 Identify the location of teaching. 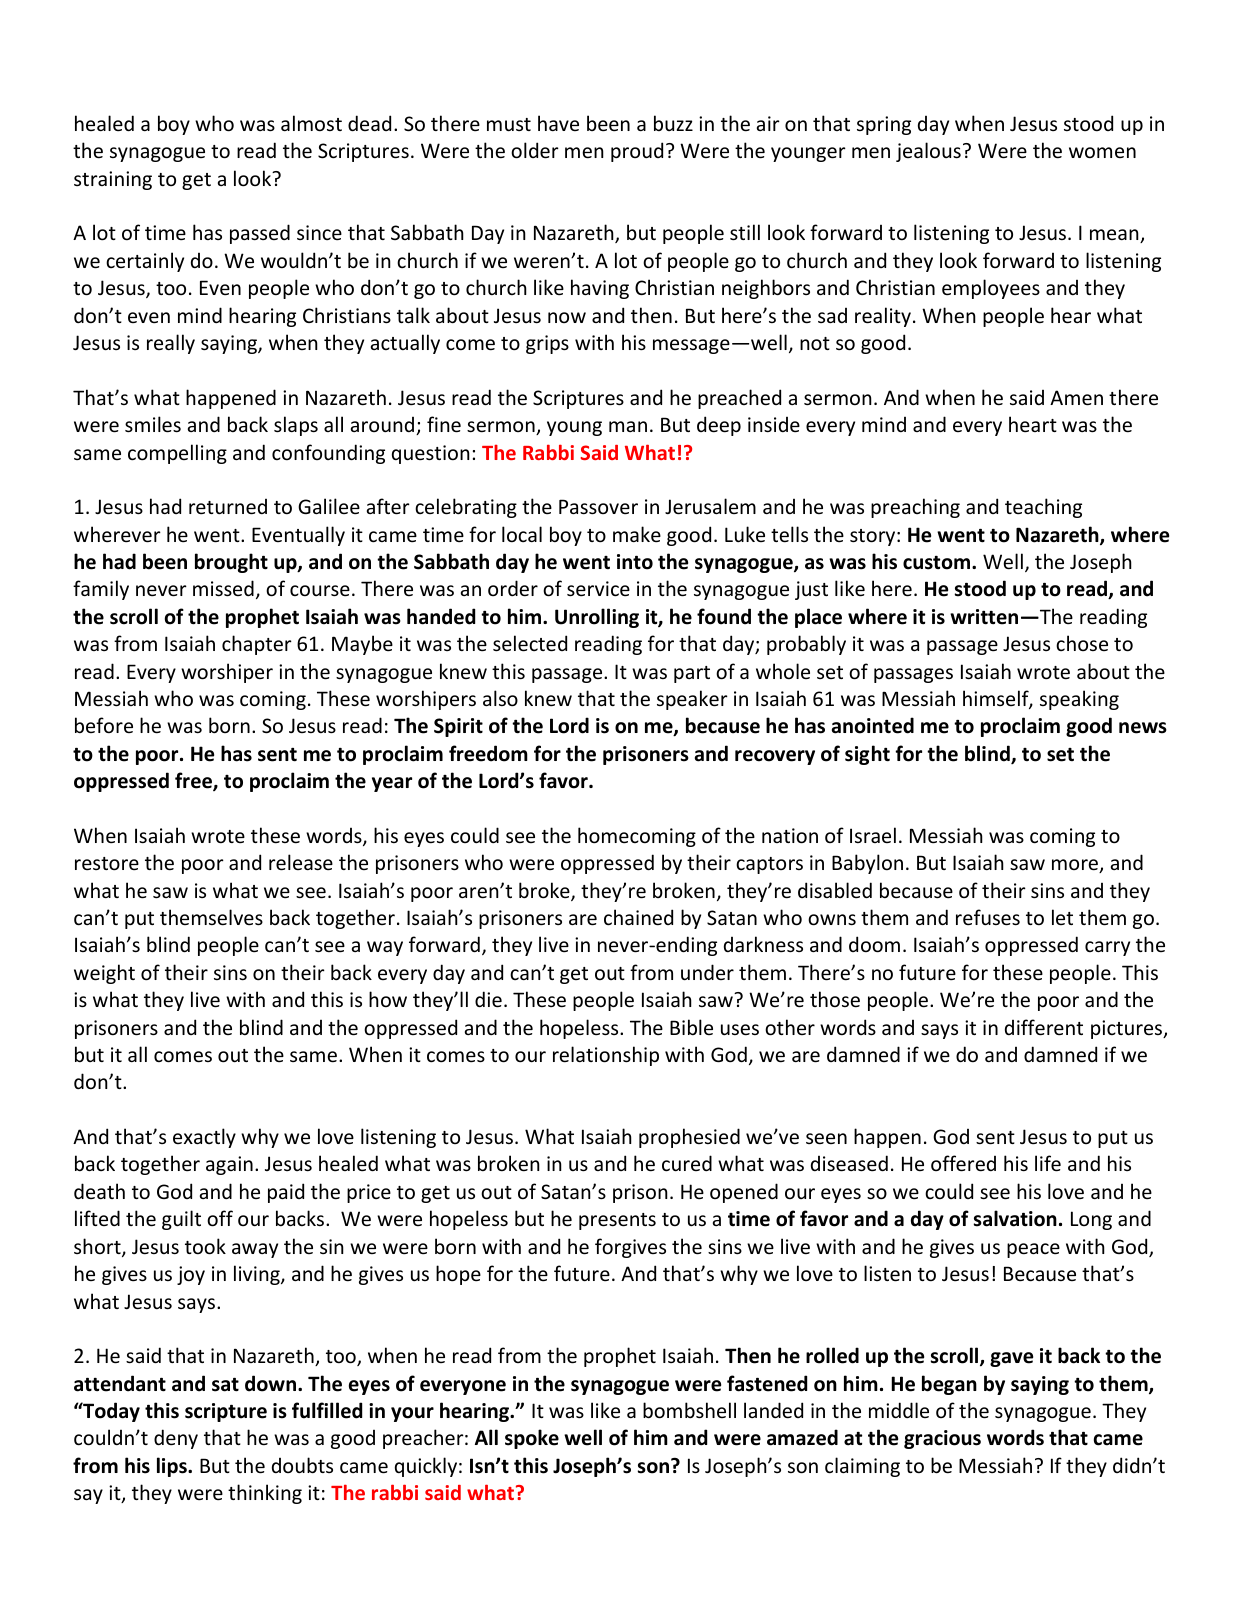
(1043, 508).
